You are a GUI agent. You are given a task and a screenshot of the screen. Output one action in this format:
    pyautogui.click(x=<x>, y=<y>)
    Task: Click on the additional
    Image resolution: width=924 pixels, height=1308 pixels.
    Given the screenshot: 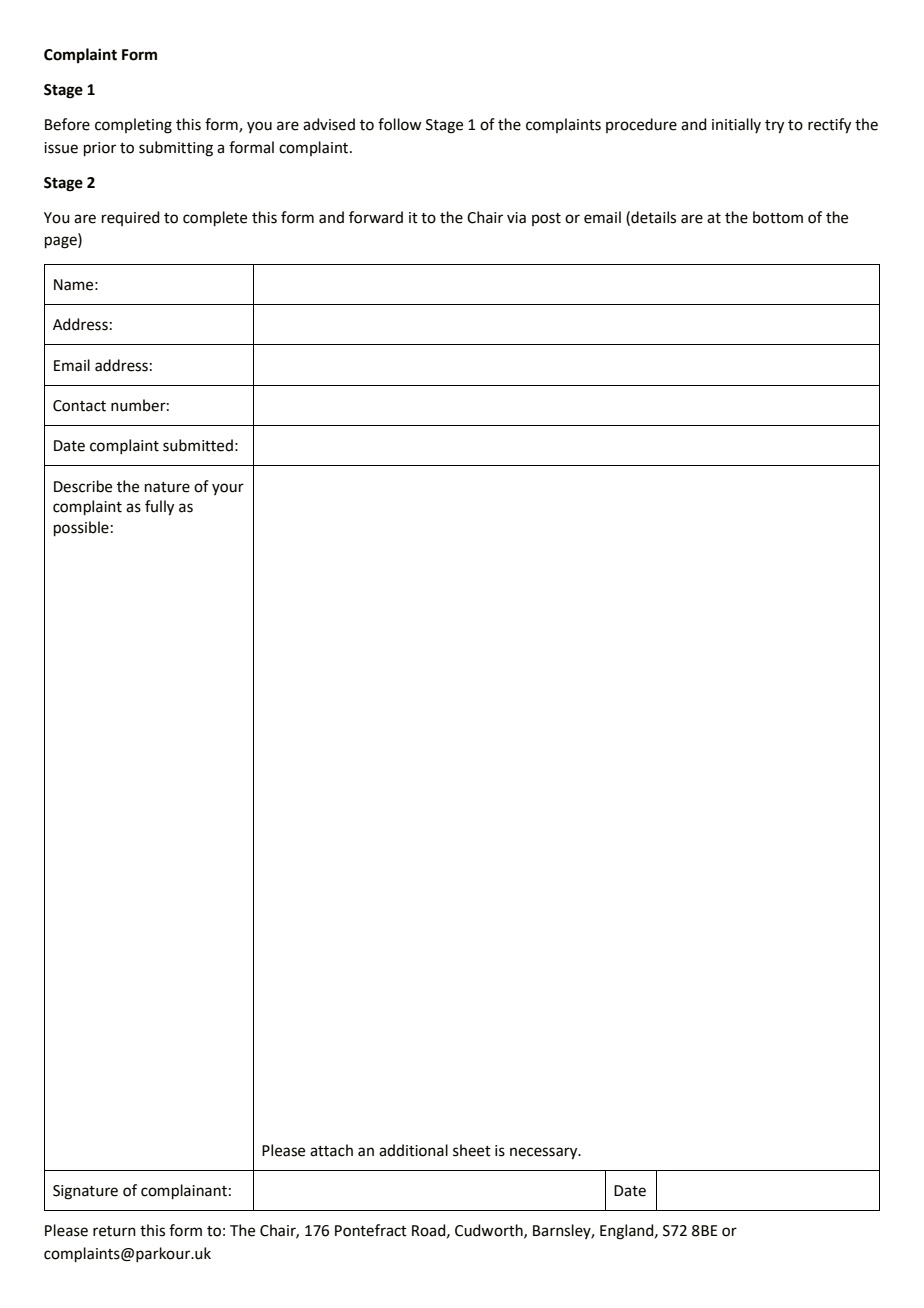 What is the action you would take?
    pyautogui.click(x=413, y=1150)
